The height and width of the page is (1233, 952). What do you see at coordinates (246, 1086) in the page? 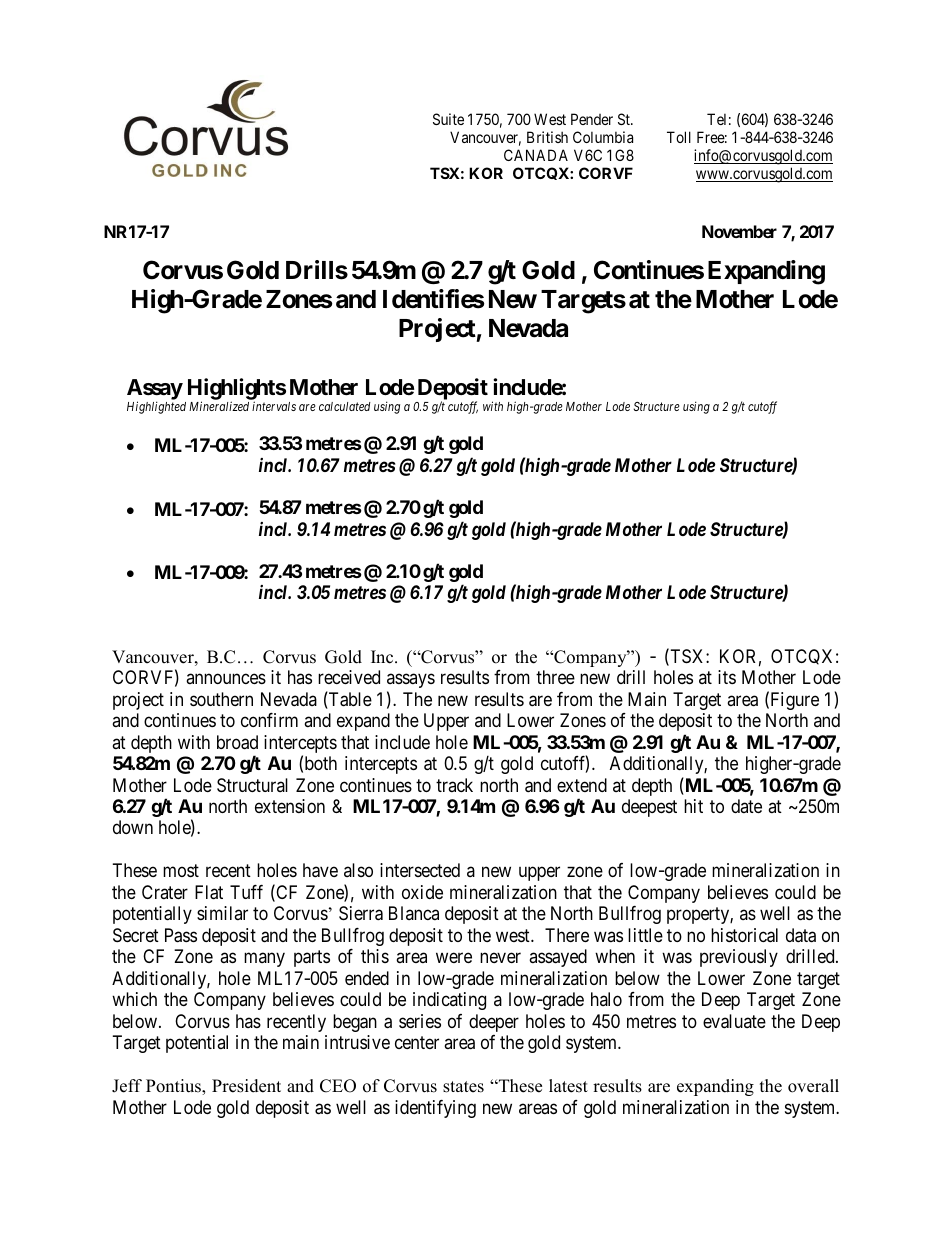
I see `President` at bounding box center [246, 1086].
